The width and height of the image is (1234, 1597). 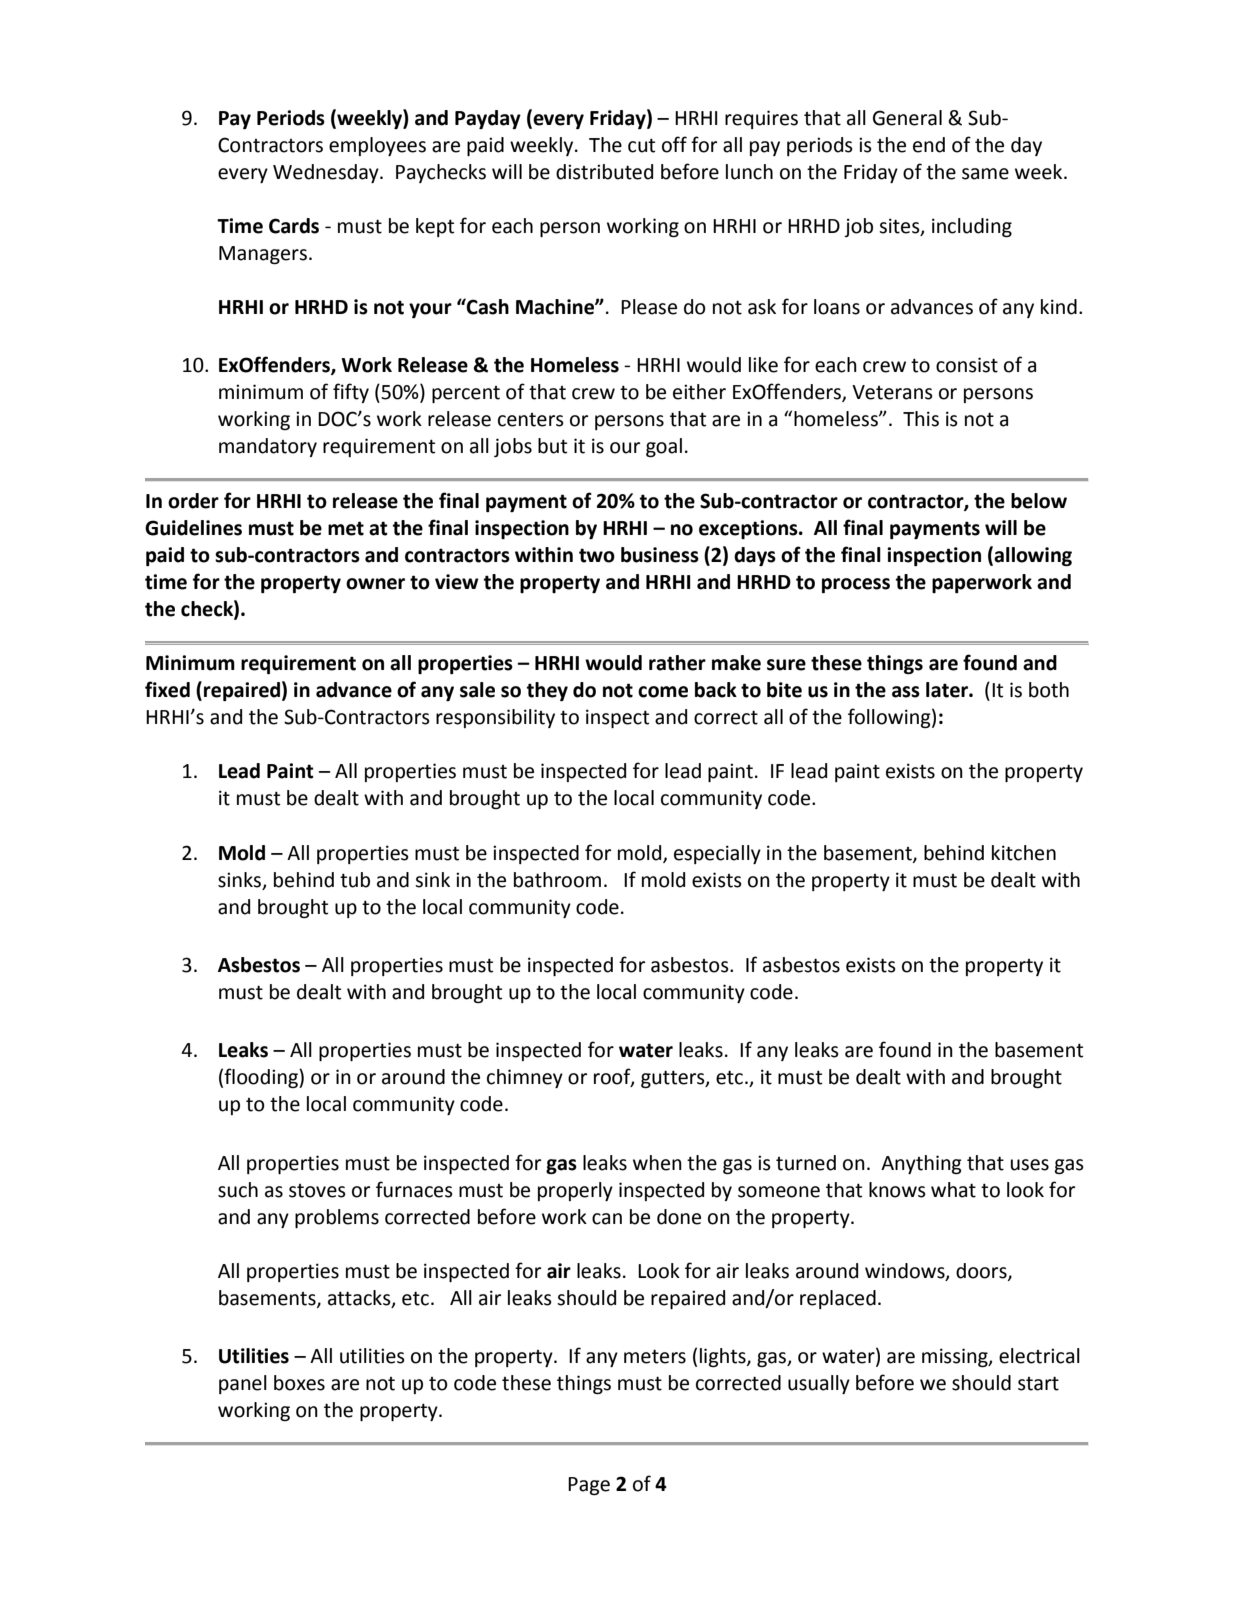 What do you see at coordinates (1024, 853) in the image?
I see `kitchen` at bounding box center [1024, 853].
